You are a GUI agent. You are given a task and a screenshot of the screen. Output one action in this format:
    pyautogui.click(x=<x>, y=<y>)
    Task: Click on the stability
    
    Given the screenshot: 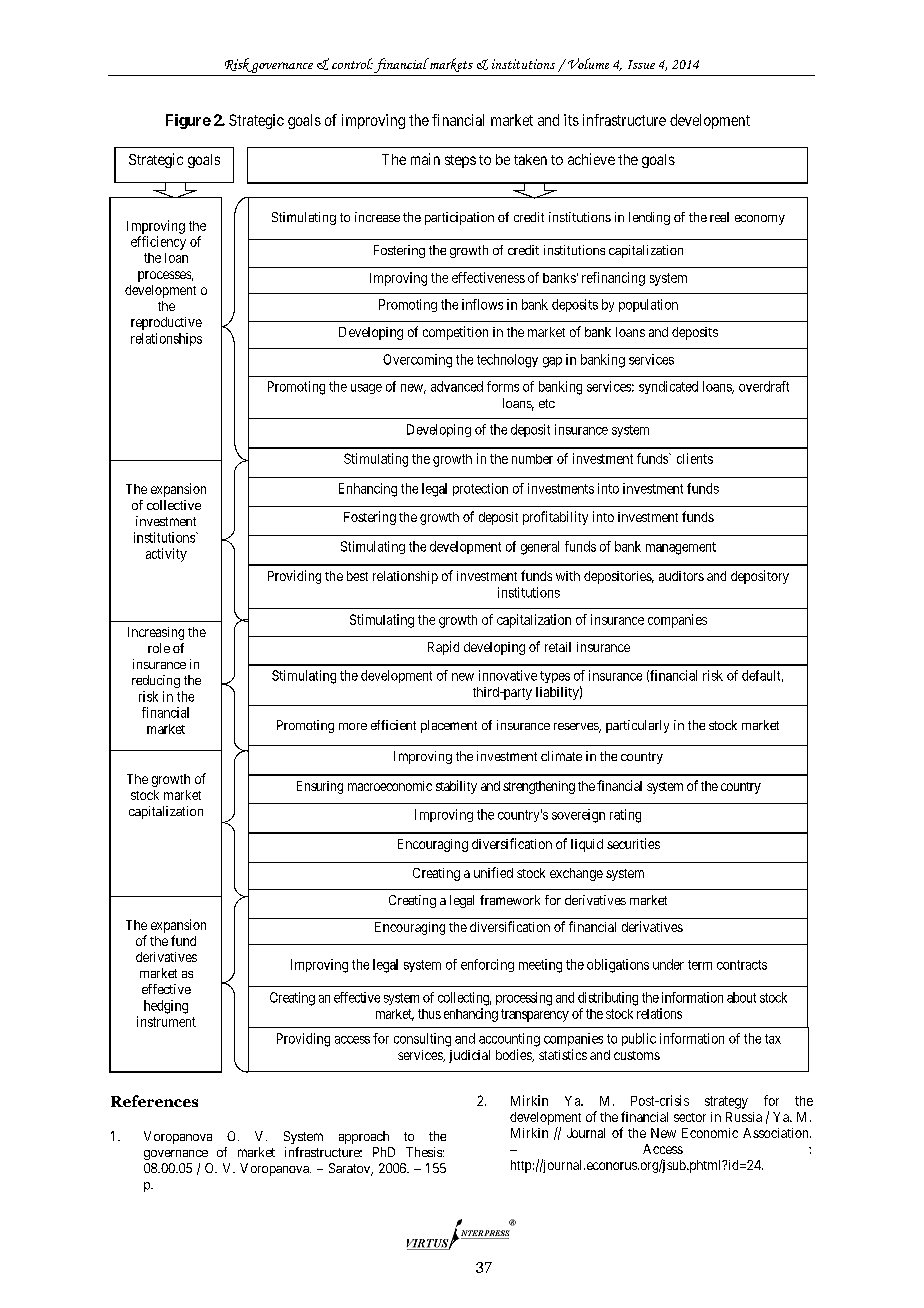 What is the action you would take?
    pyautogui.click(x=456, y=787)
